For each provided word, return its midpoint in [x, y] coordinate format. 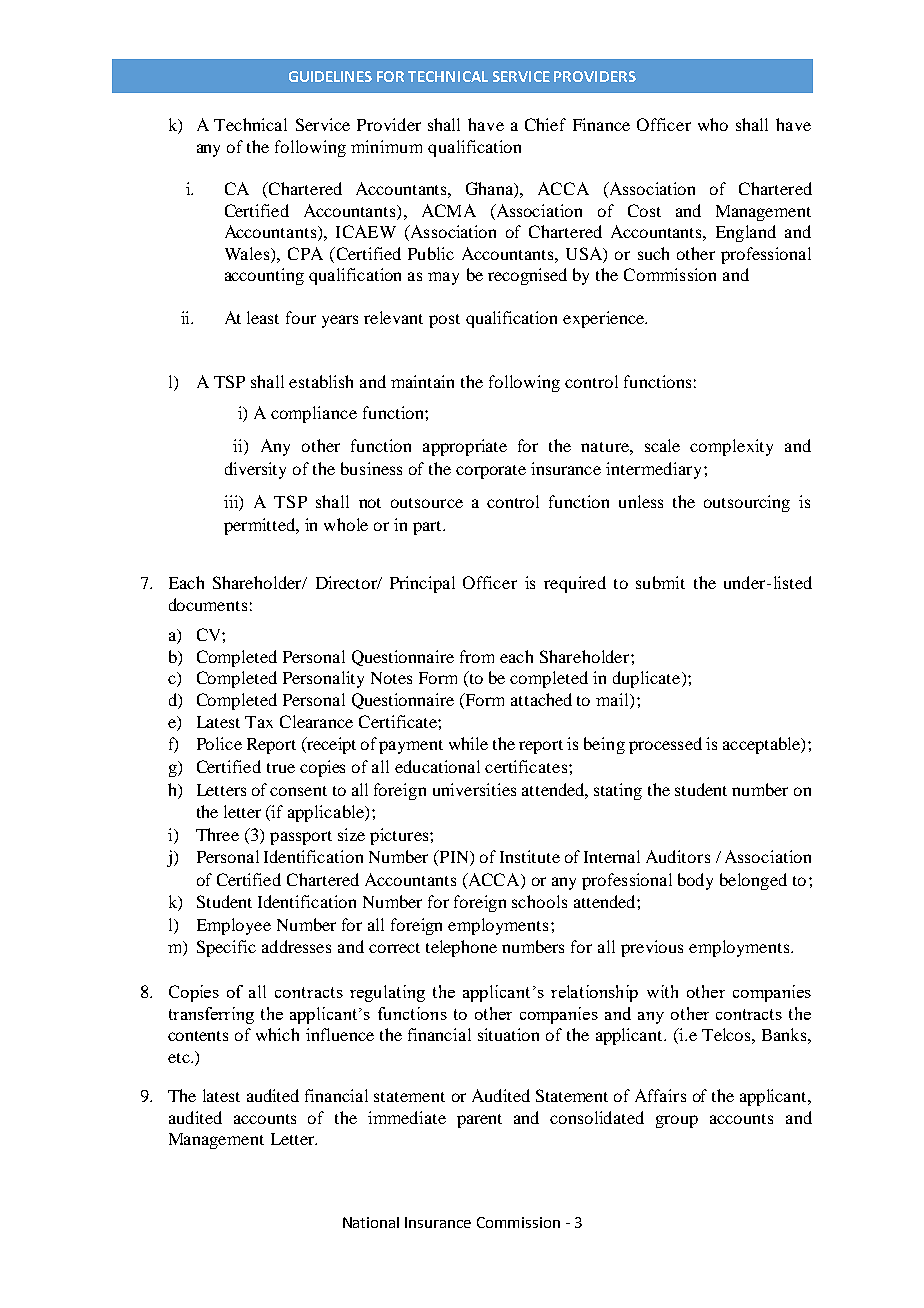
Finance [601, 124]
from [477, 656]
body [695, 881]
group [677, 1121]
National [371, 1222]
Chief [545, 124]
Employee [234, 926]
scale [662, 445]
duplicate [648, 679]
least [263, 317]
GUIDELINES [330, 76]
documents [208, 604]
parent [479, 1121]
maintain [422, 381]
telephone [461, 948]
